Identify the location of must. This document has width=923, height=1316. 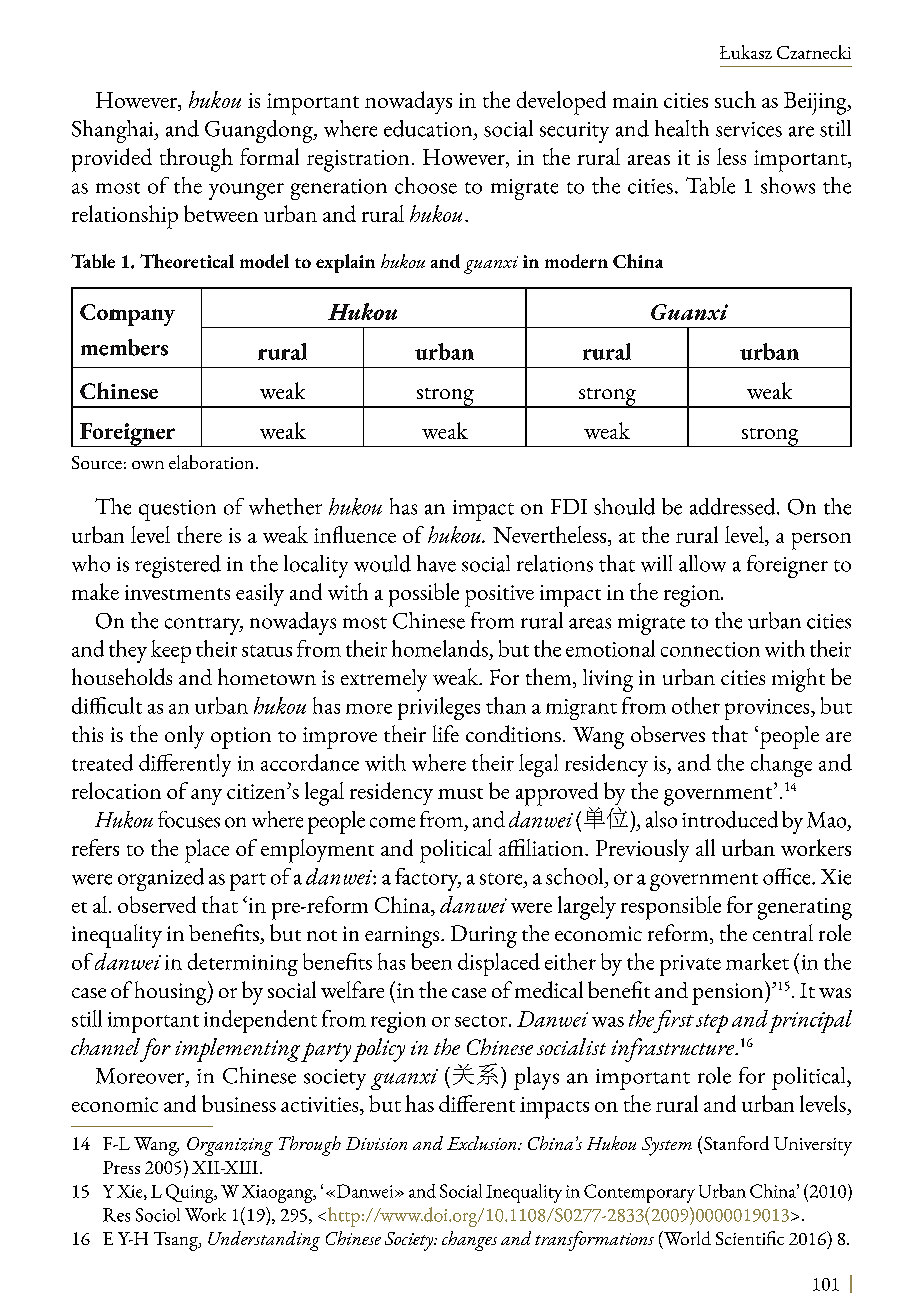
(460, 793).
